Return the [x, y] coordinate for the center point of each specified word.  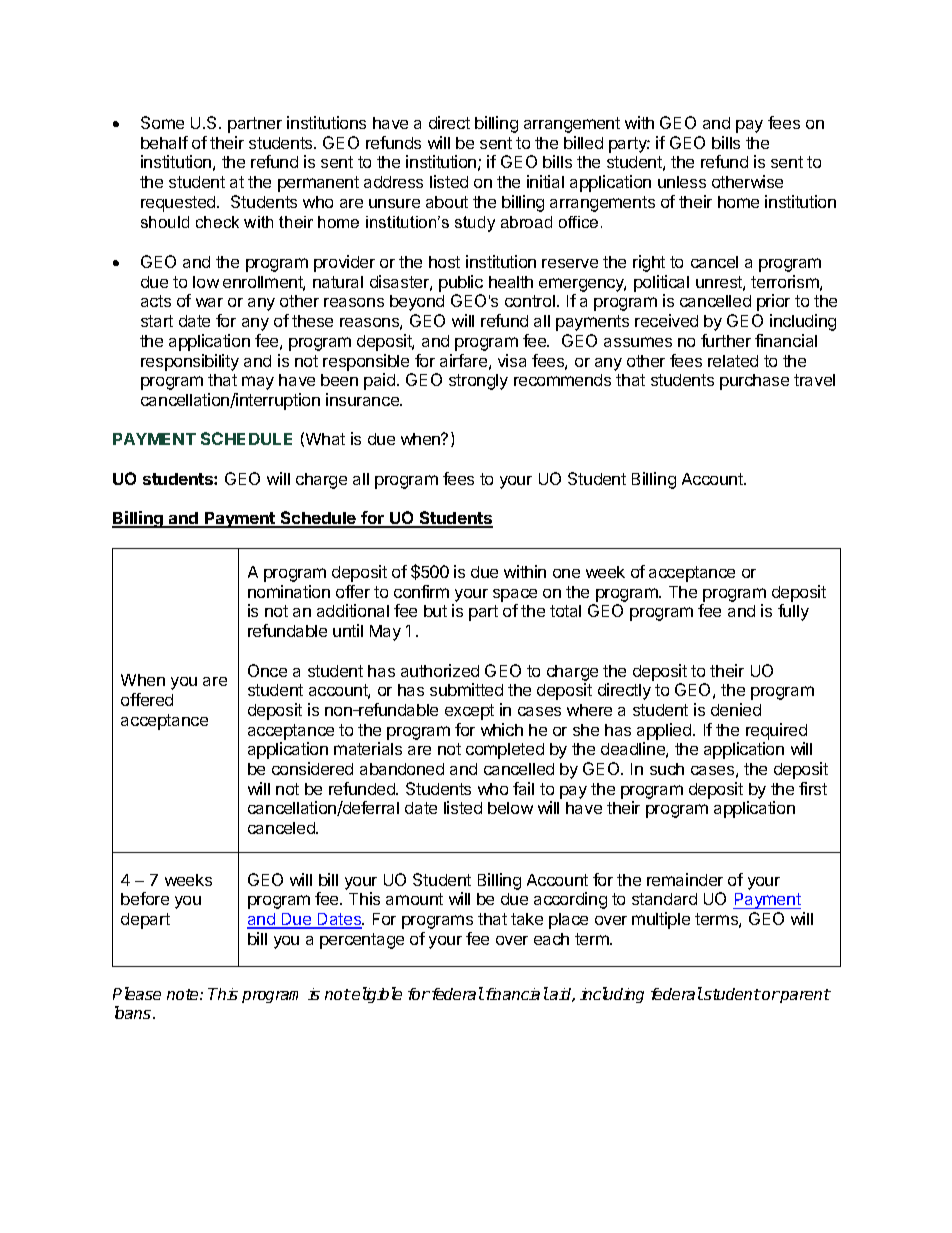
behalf [164, 142]
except [469, 712]
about [447, 202]
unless [682, 182]
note [184, 994]
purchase [754, 382]
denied [736, 709]
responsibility [190, 362]
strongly [478, 382]
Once [267, 670]
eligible [376, 995]
